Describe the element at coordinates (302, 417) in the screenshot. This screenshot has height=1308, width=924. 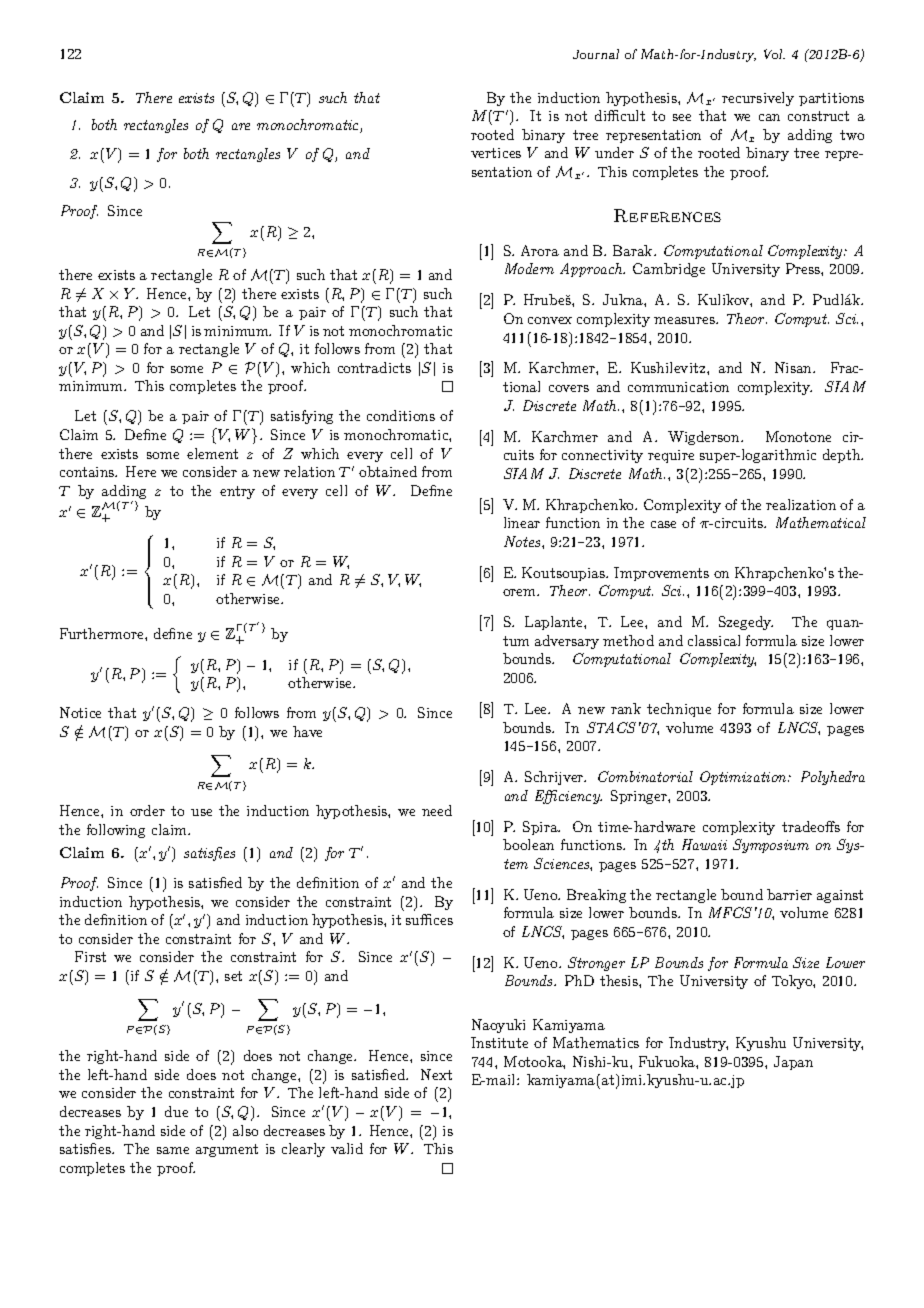
I see `satisfying` at that location.
